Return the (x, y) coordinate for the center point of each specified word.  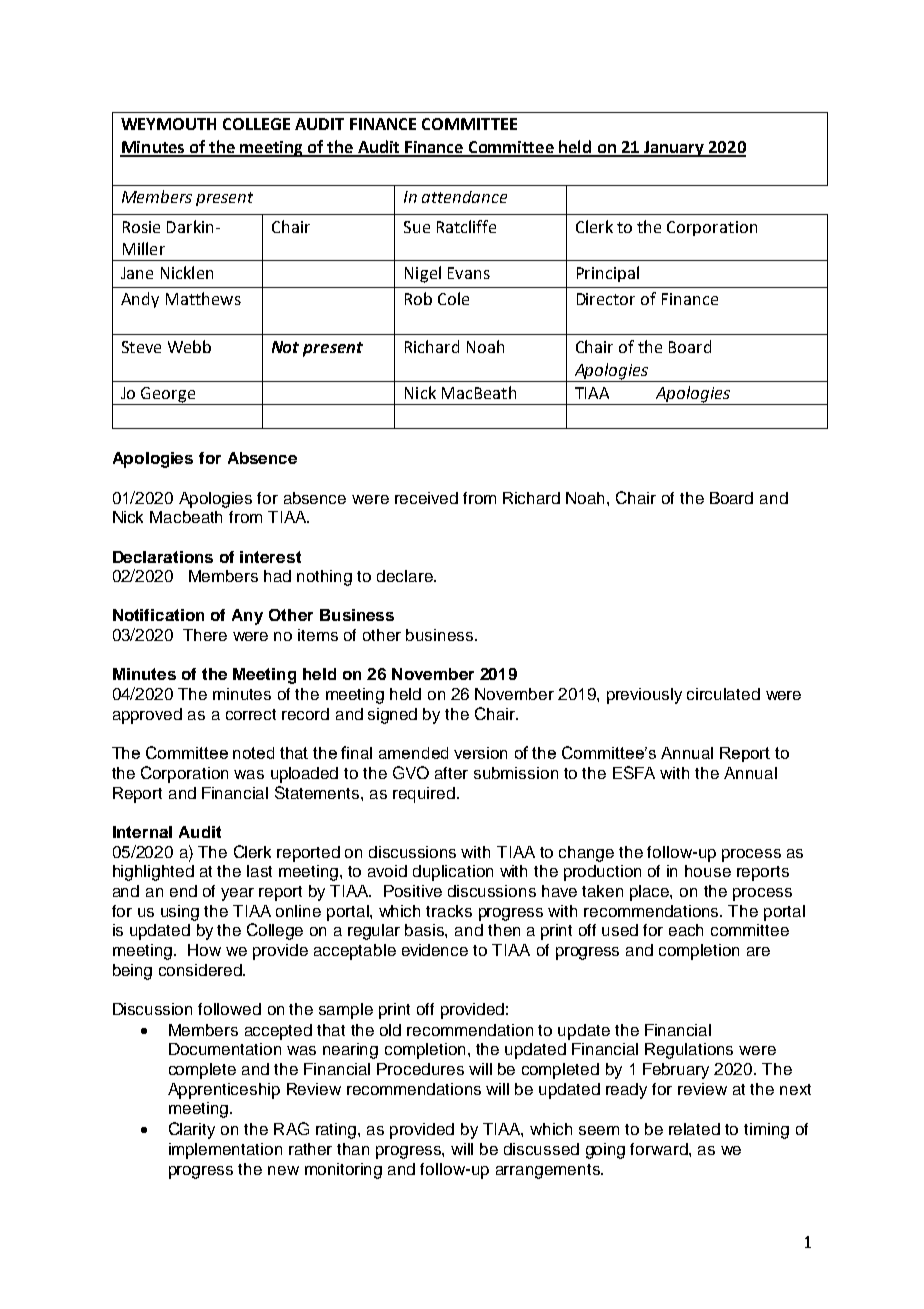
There (205, 635)
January (674, 149)
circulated (723, 694)
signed (392, 716)
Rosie (141, 227)
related (694, 1129)
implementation (225, 1151)
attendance (464, 197)
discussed (541, 1149)
